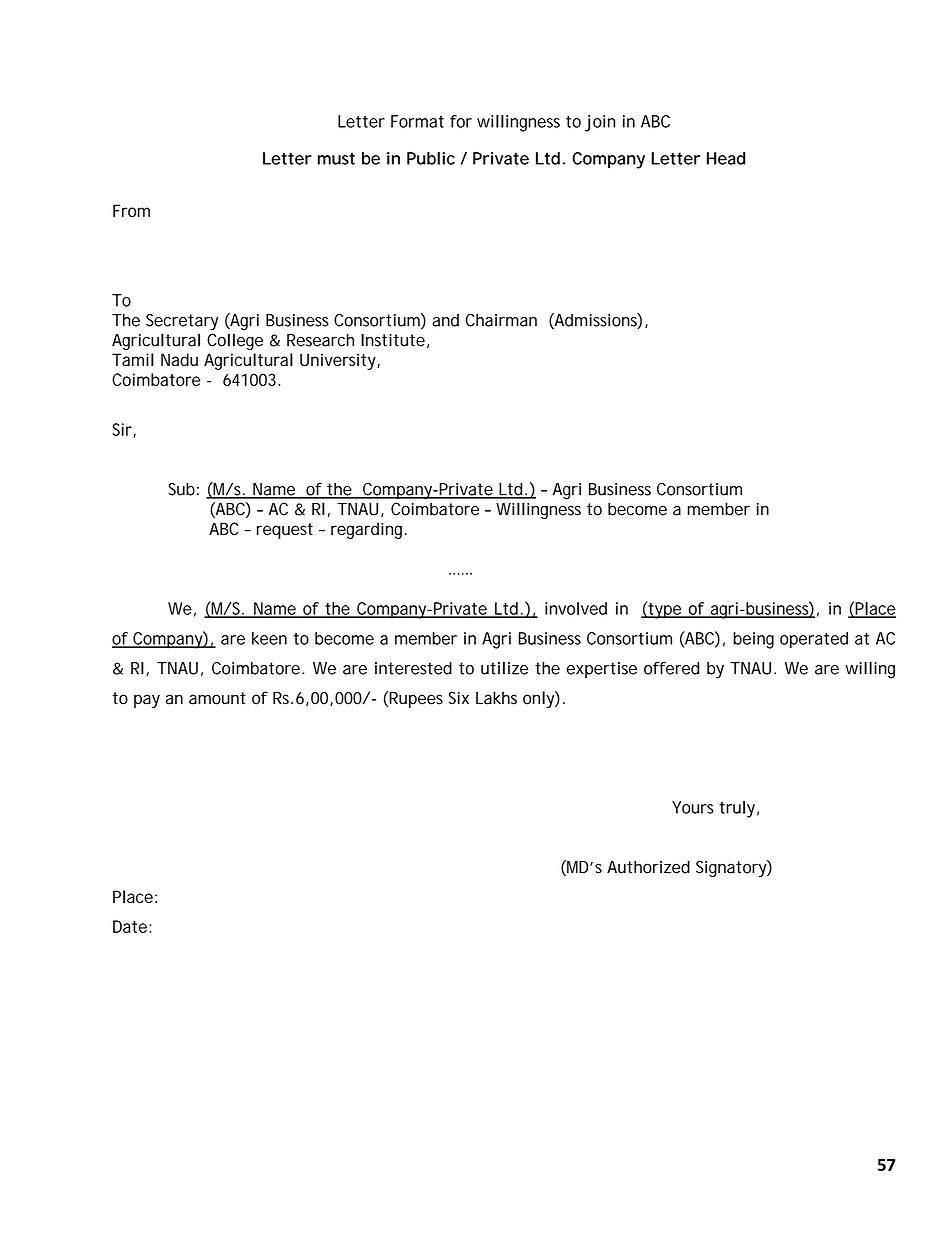 This screenshot has width=952, height=1233. Describe the element at coordinates (131, 926) in the screenshot. I see `Date` at that location.
